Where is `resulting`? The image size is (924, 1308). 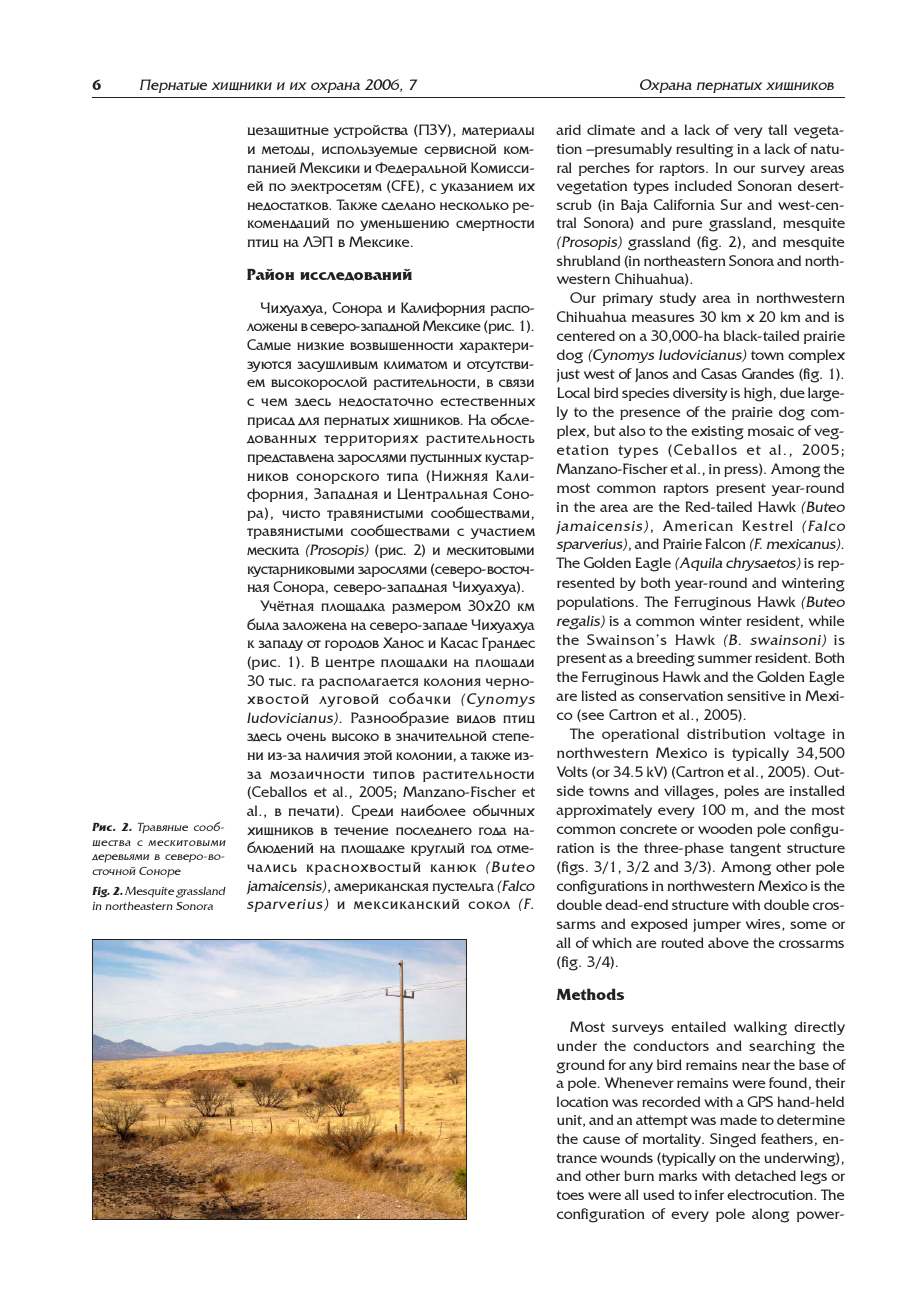
resulting is located at coordinates (704, 150).
